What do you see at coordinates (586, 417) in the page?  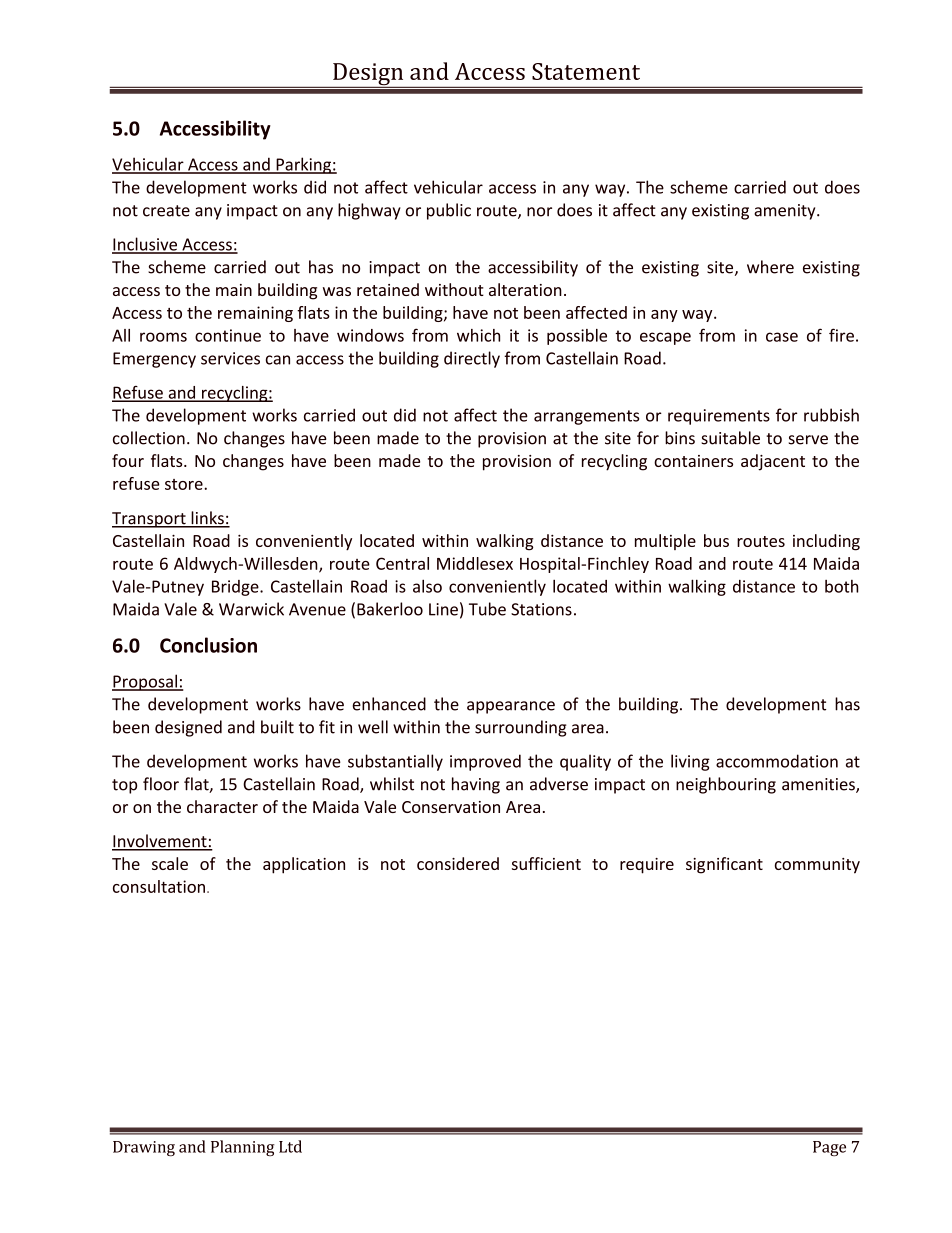 I see `arrangements` at bounding box center [586, 417].
